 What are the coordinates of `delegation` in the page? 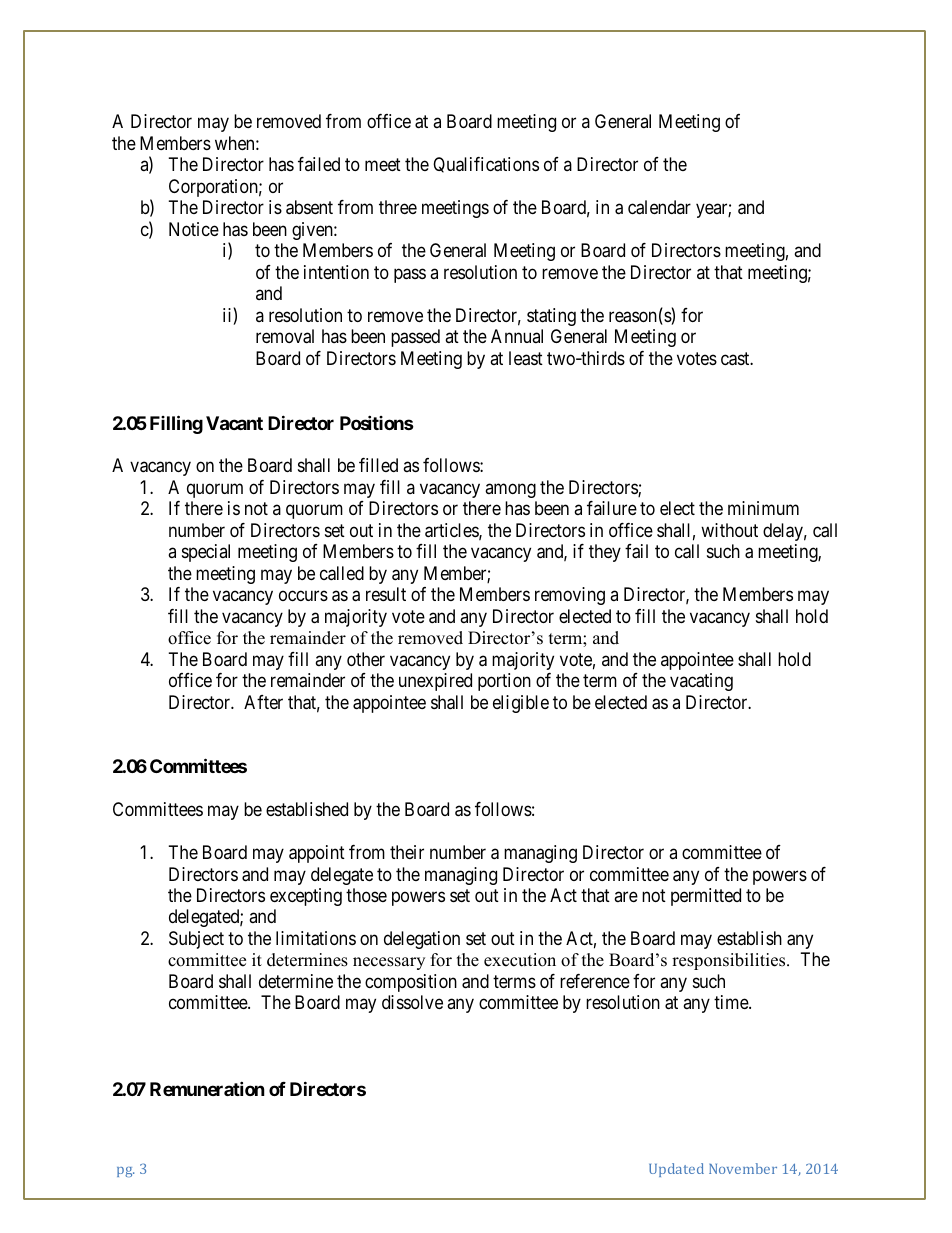 It's located at (422, 940).
